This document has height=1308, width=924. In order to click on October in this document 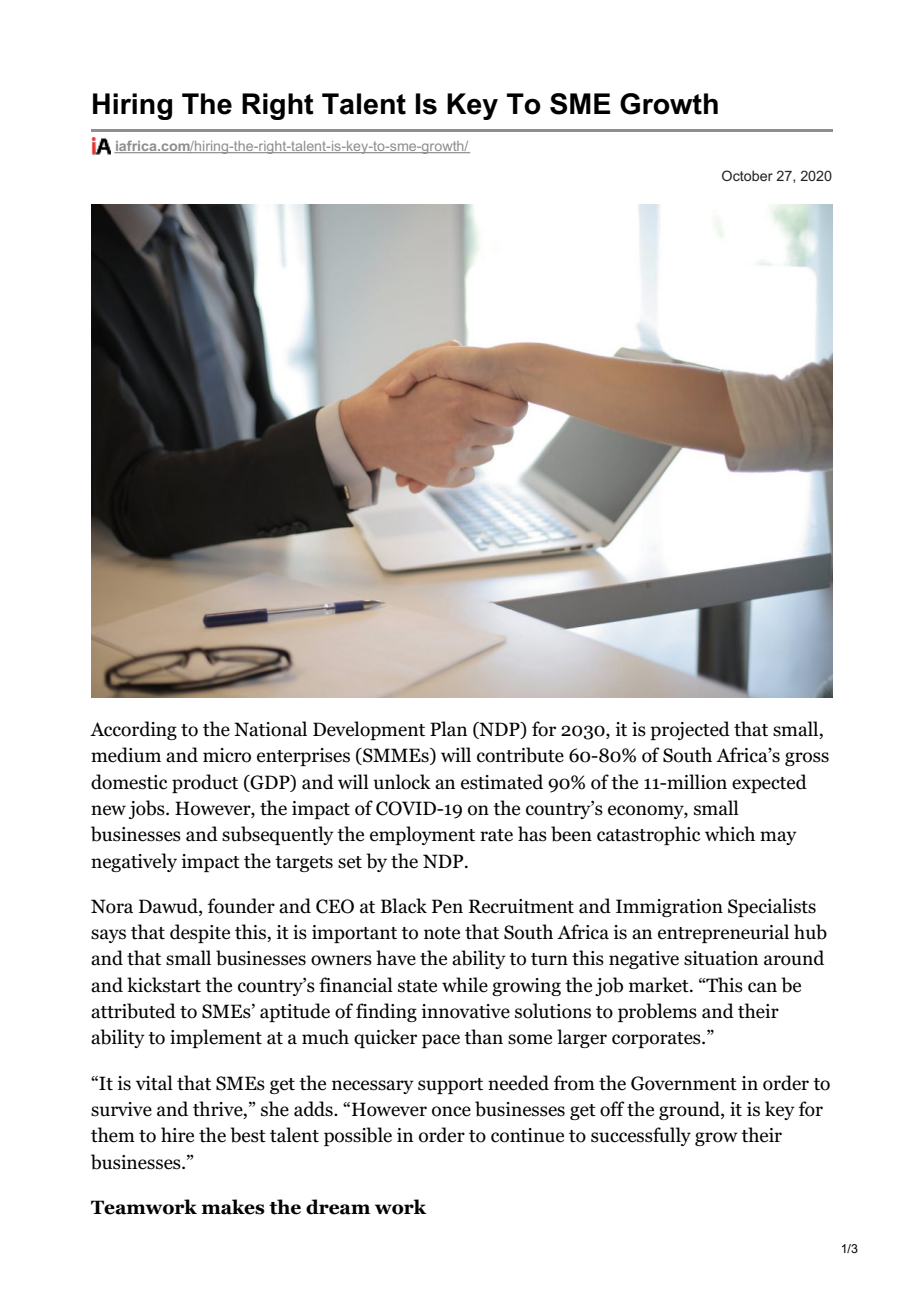, I will do `click(747, 175)`.
